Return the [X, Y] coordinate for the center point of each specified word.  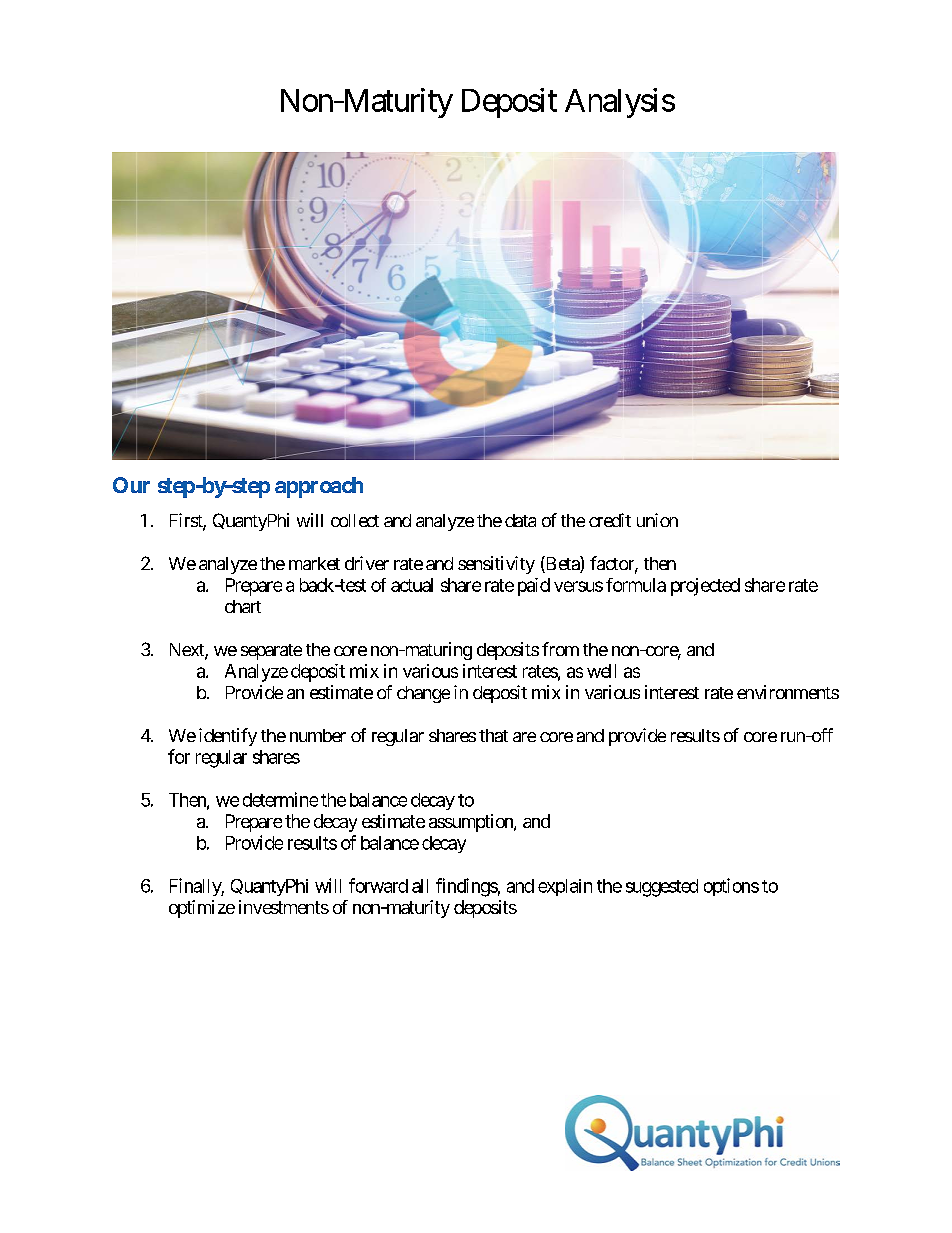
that [493, 735]
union [657, 520]
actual [412, 585]
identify [228, 737]
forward [378, 885]
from [560, 649]
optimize [202, 909]
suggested [662, 888]
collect [355, 520]
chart [243, 606]
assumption [472, 823]
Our [131, 485]
